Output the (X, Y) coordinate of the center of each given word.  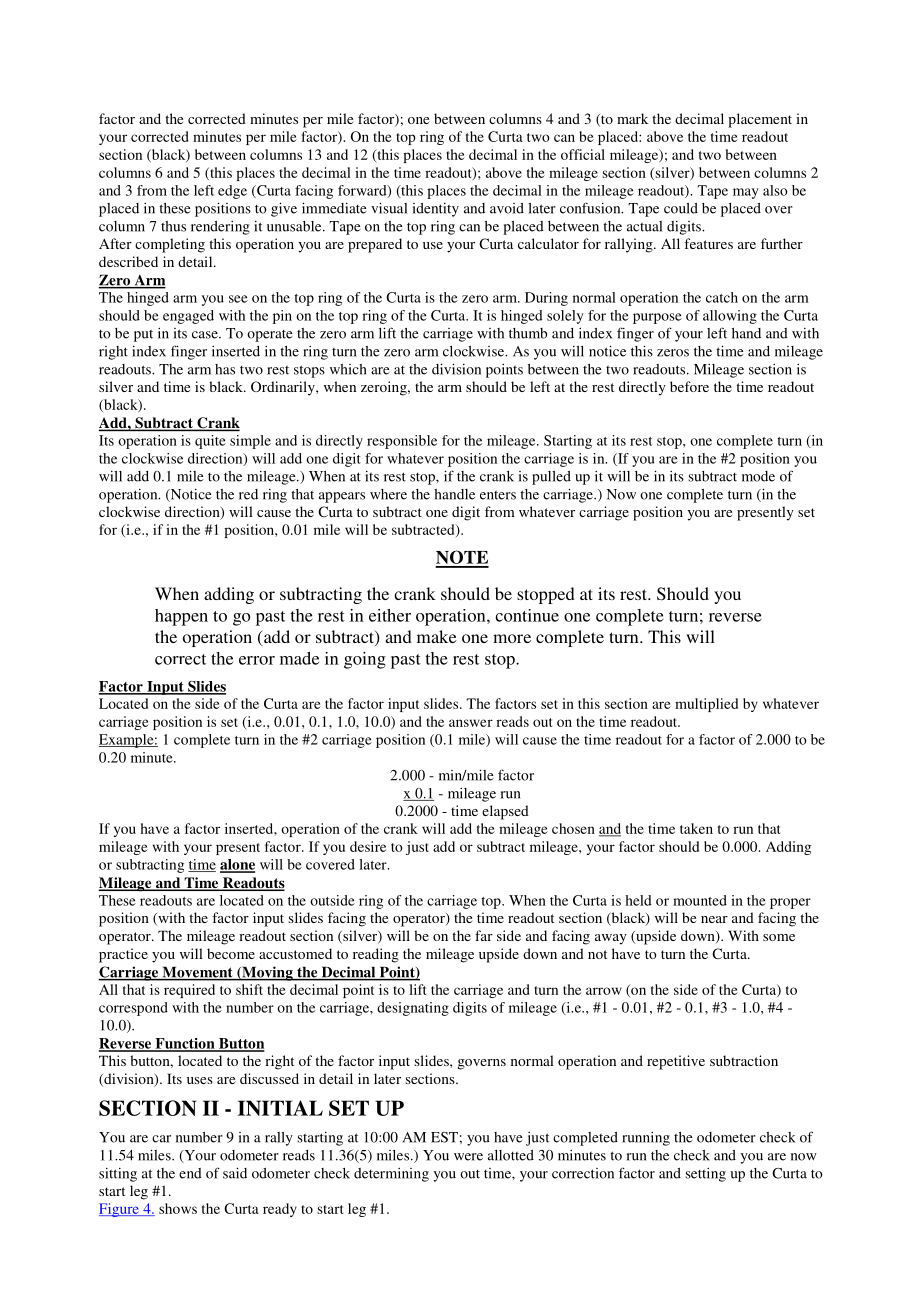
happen (181, 617)
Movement (197, 973)
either (390, 615)
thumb (528, 333)
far (484, 935)
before (689, 386)
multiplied (706, 705)
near (714, 919)
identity (436, 210)
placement (760, 120)
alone (237, 865)
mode (758, 476)
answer (471, 723)
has (225, 369)
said (235, 1173)
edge (232, 192)
